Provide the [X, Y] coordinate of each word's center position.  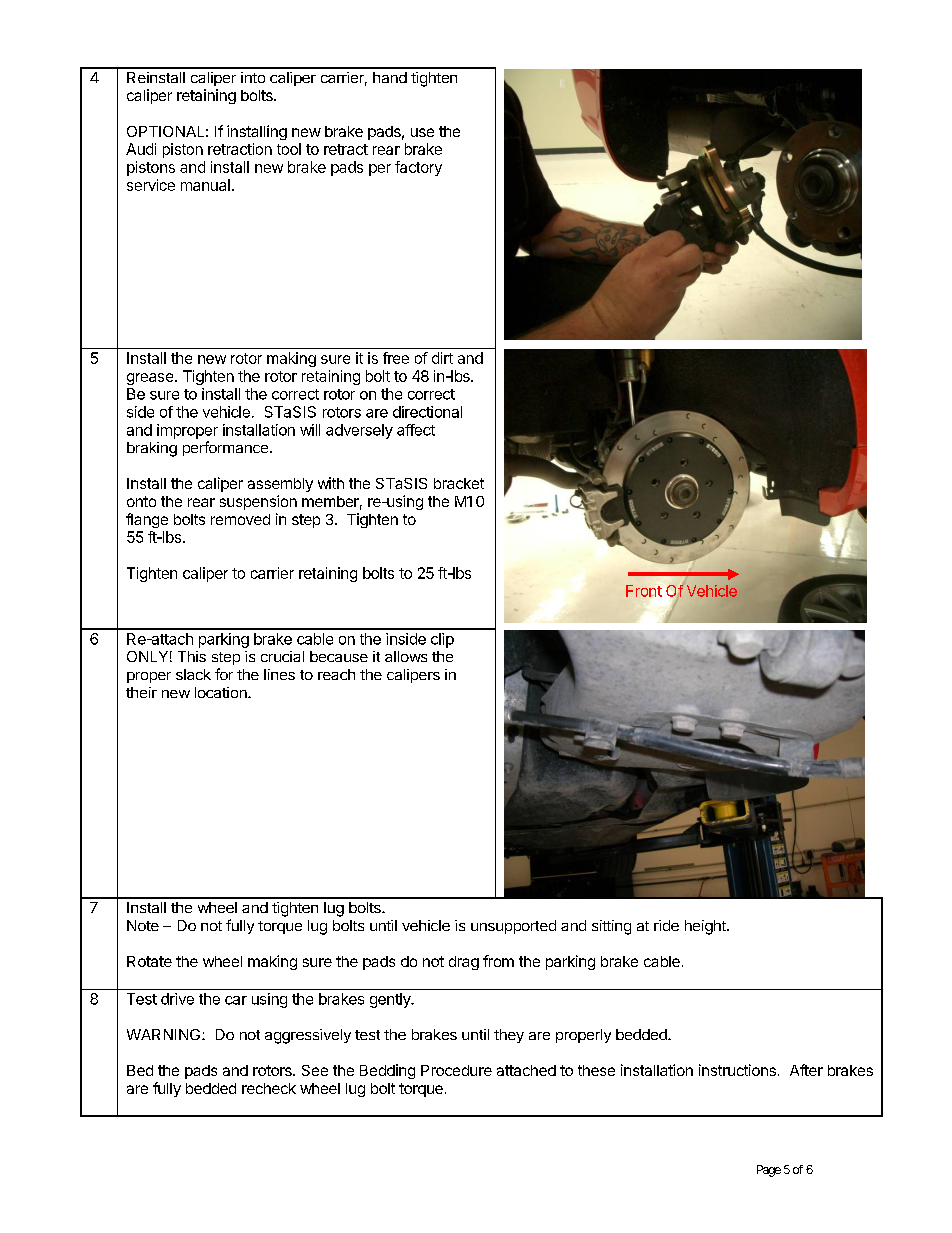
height [706, 927]
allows [406, 656]
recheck [269, 1088]
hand [390, 77]
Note [143, 925]
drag [464, 963]
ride [666, 925]
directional [427, 412]
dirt [442, 358]
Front [644, 591]
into [253, 77]
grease [150, 379]
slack [193, 674]
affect [416, 430]
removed [240, 519]
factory [418, 168]
